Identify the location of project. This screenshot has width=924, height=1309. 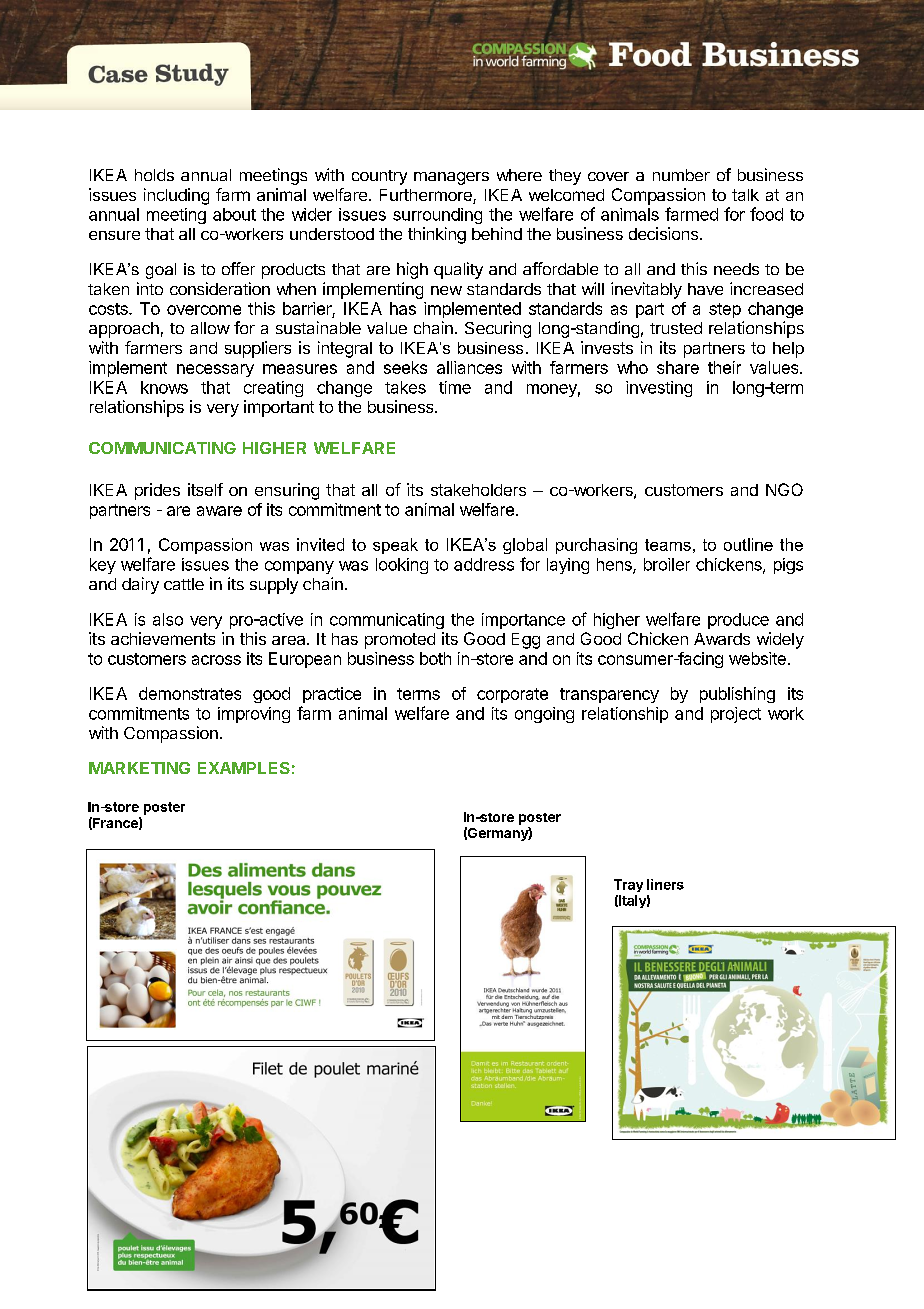
(736, 715).
